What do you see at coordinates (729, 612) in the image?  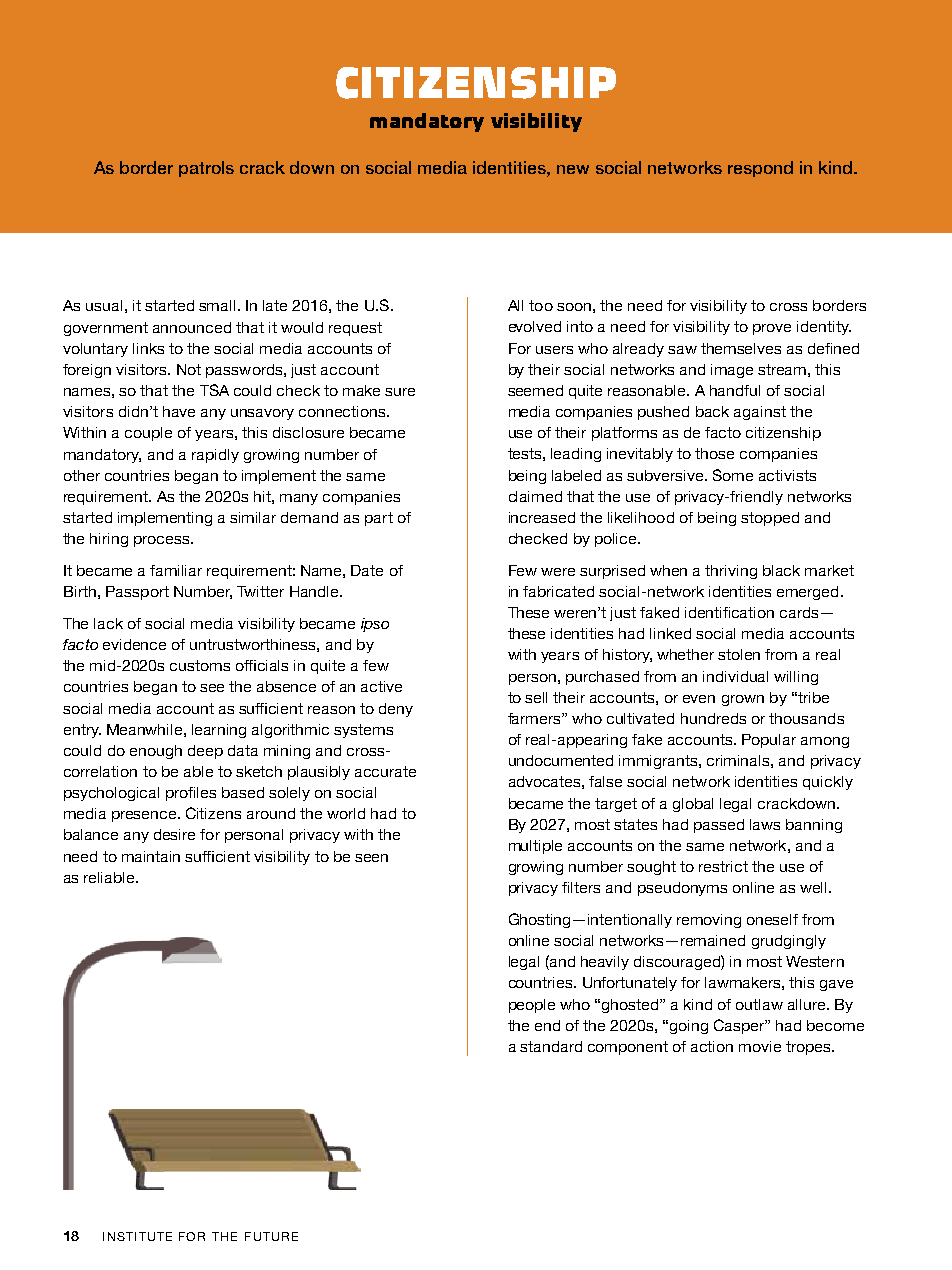 I see `identification` at bounding box center [729, 612].
